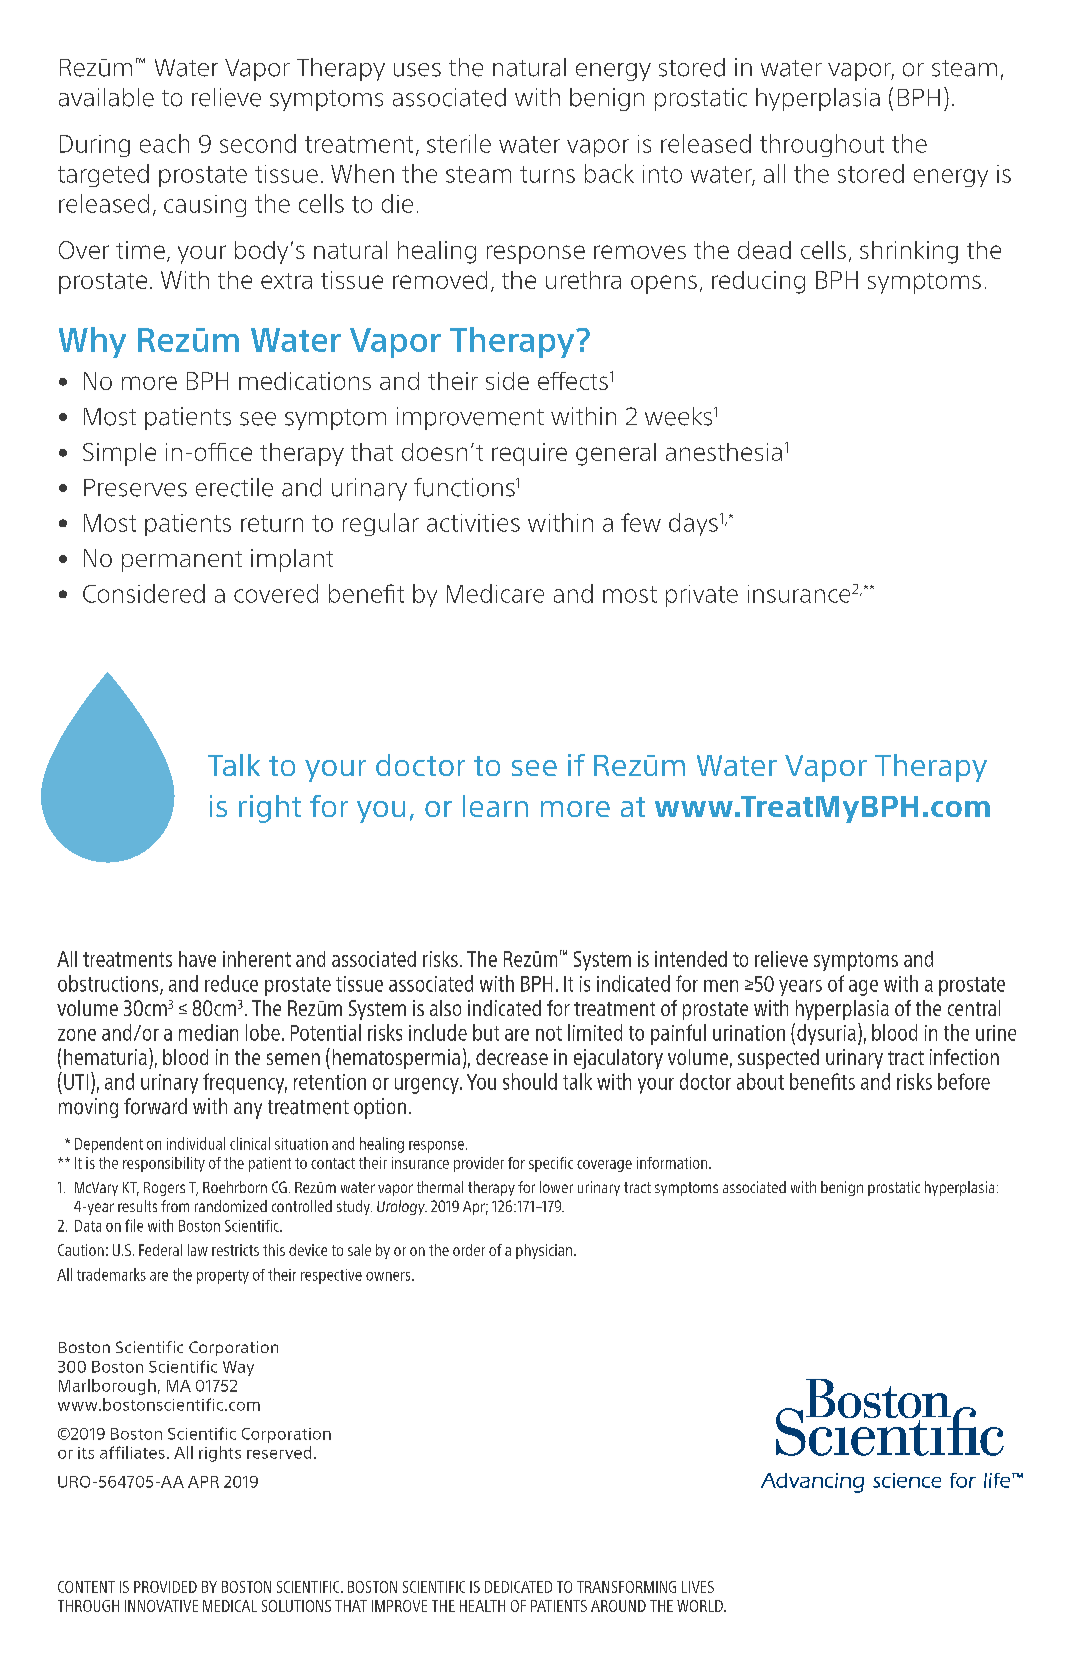  What do you see at coordinates (909, 252) in the document?
I see `shrinking` at bounding box center [909, 252].
